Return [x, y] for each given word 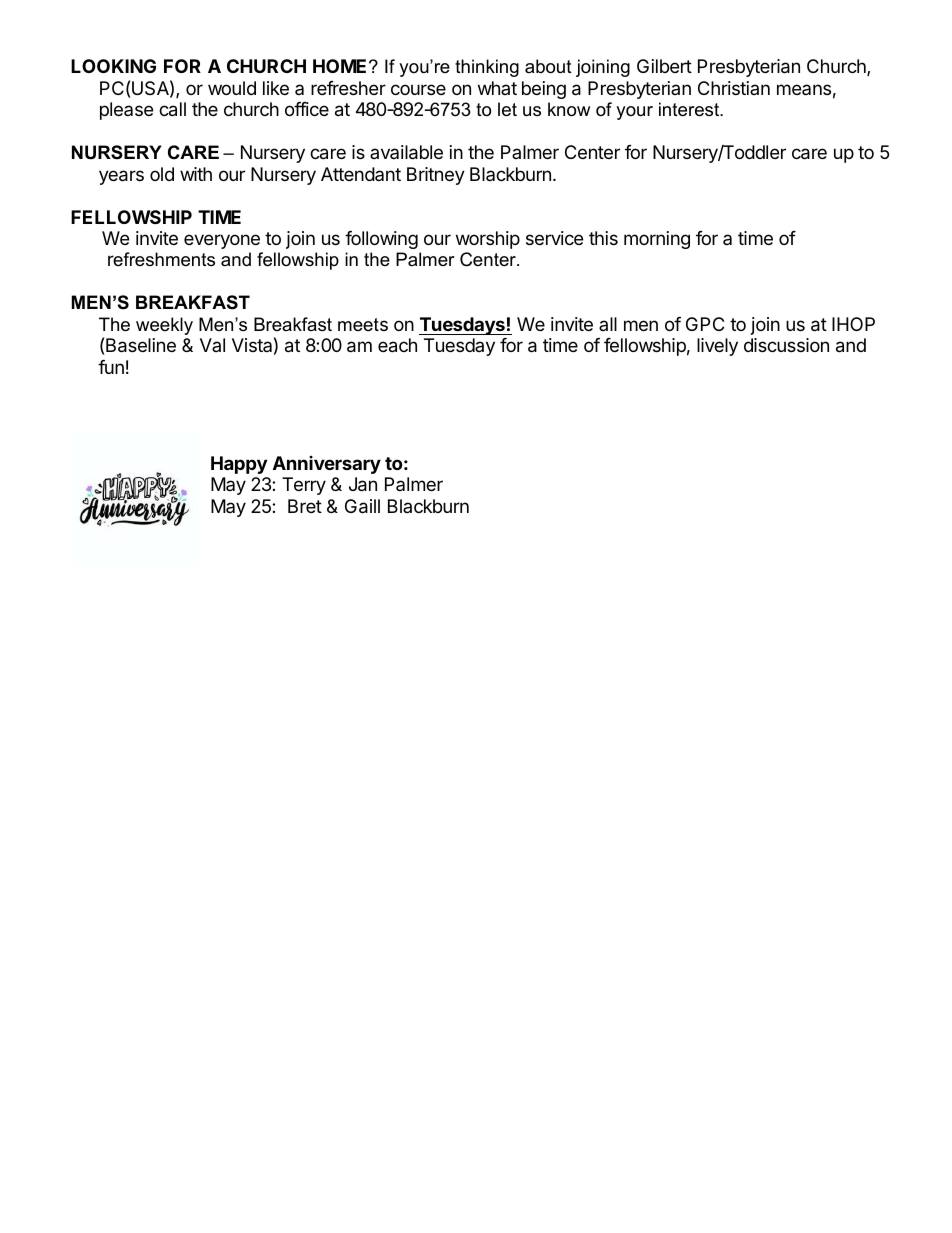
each [397, 345]
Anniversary [327, 465]
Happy [239, 465]
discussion [786, 345]
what [497, 88]
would [232, 88]
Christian [734, 88]
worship [488, 240]
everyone [222, 241]
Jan [363, 484]
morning [657, 240]
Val [212, 345]
